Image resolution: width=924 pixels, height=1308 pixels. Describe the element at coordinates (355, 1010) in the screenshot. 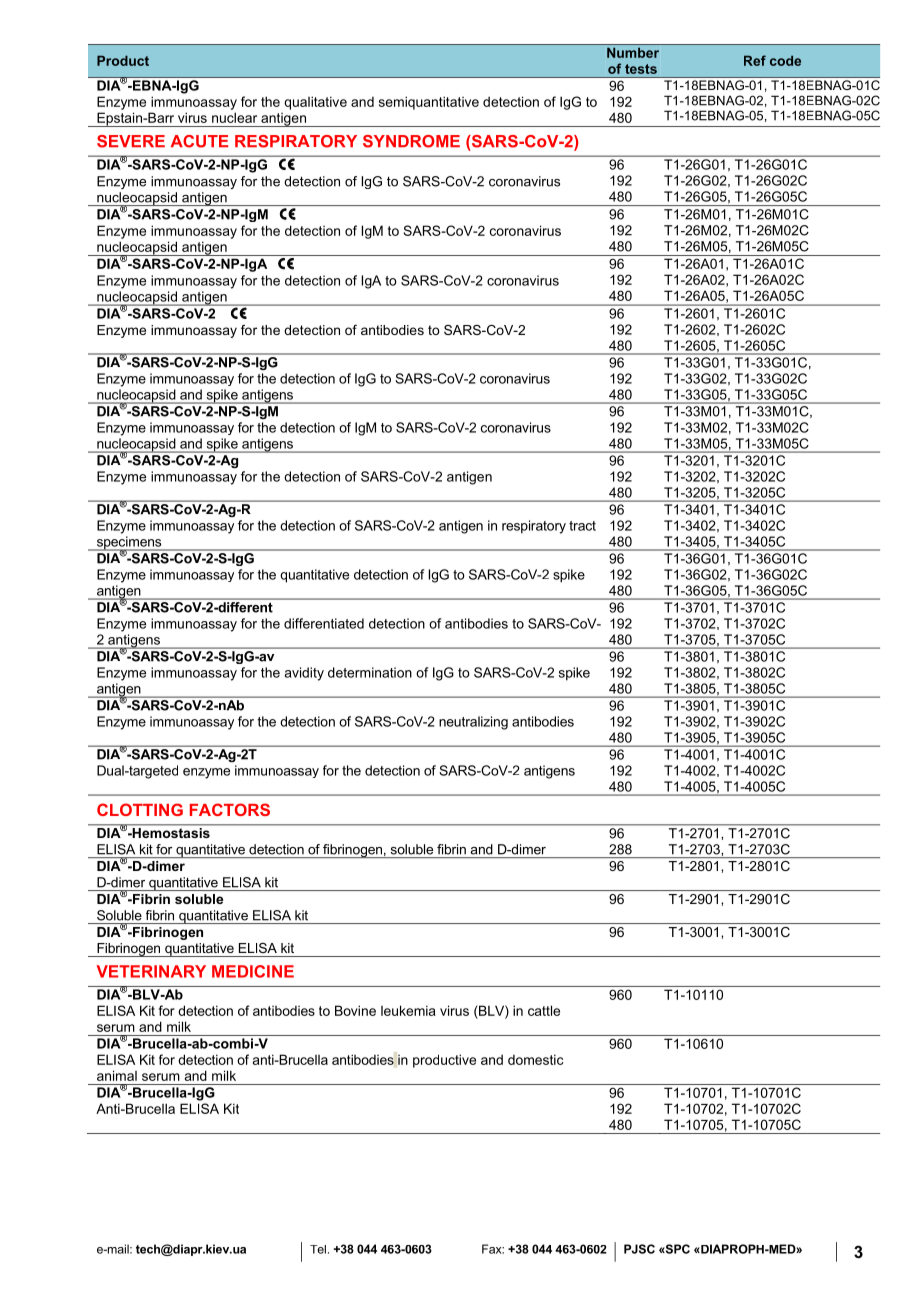

I see `Bovine` at that location.
